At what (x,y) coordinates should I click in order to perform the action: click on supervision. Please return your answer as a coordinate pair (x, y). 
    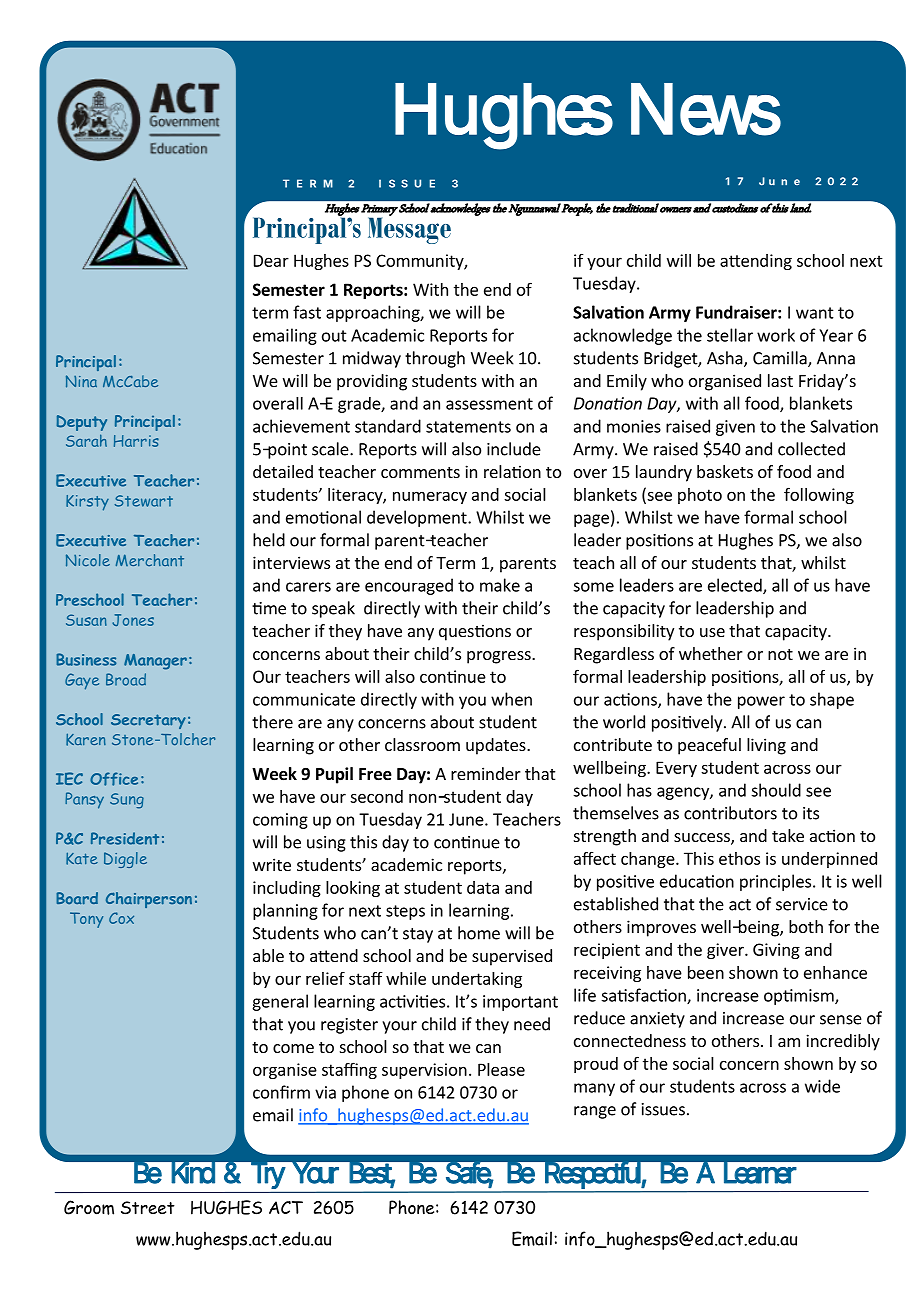
    Looking at the image, I should click on (424, 1071).
